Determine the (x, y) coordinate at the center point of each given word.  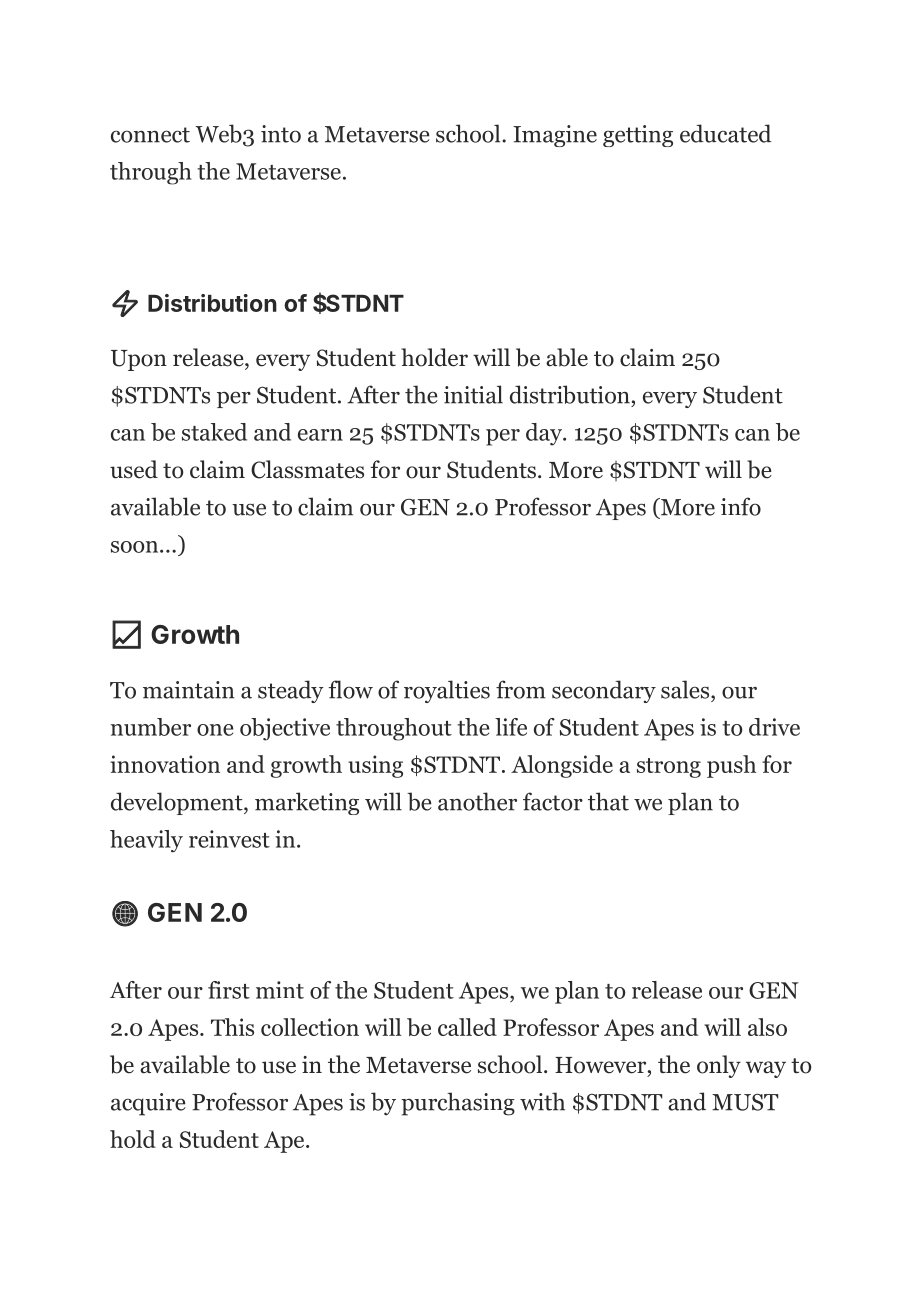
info (741, 506)
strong (669, 768)
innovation (165, 764)
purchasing (458, 1104)
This (232, 1027)
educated (726, 133)
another (477, 801)
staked (214, 432)
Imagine (555, 136)
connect (150, 135)
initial (473, 394)
